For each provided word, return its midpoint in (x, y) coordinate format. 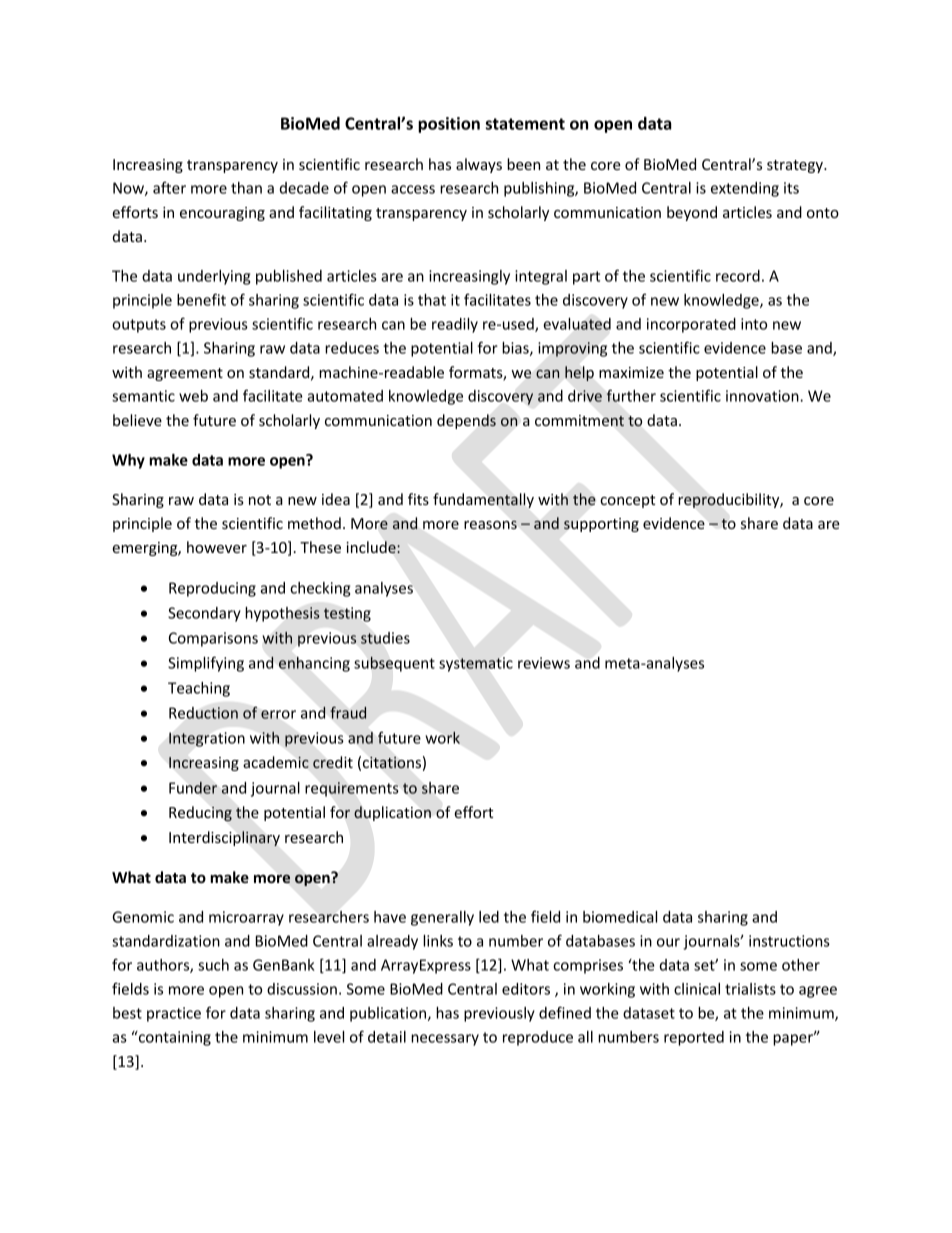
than (246, 188)
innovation (763, 396)
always (479, 165)
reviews (544, 663)
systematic (476, 664)
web (193, 396)
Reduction (203, 713)
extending (745, 189)
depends (466, 421)
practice (174, 1014)
